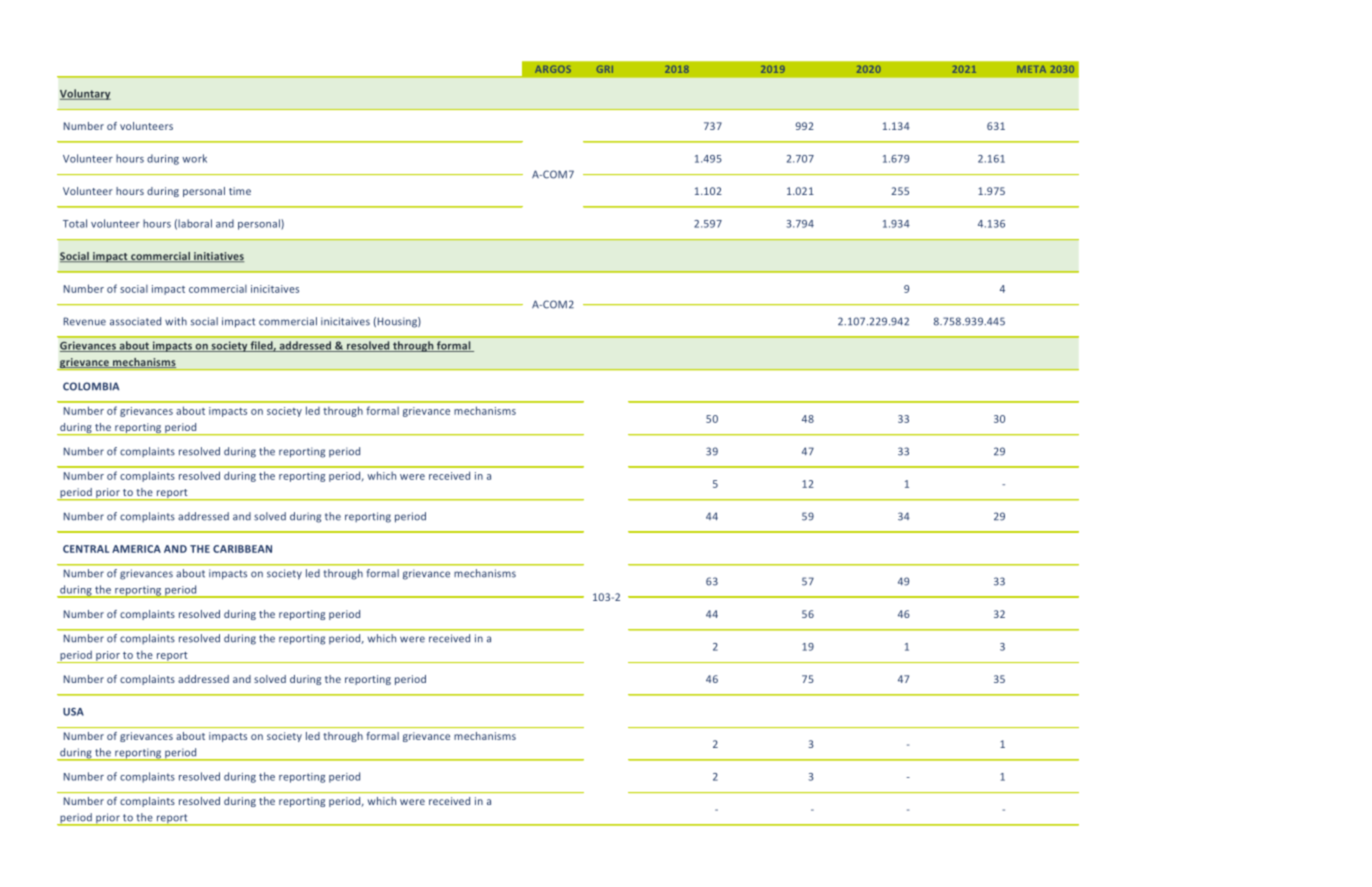  I want to click on Revenue, so click(85, 321).
